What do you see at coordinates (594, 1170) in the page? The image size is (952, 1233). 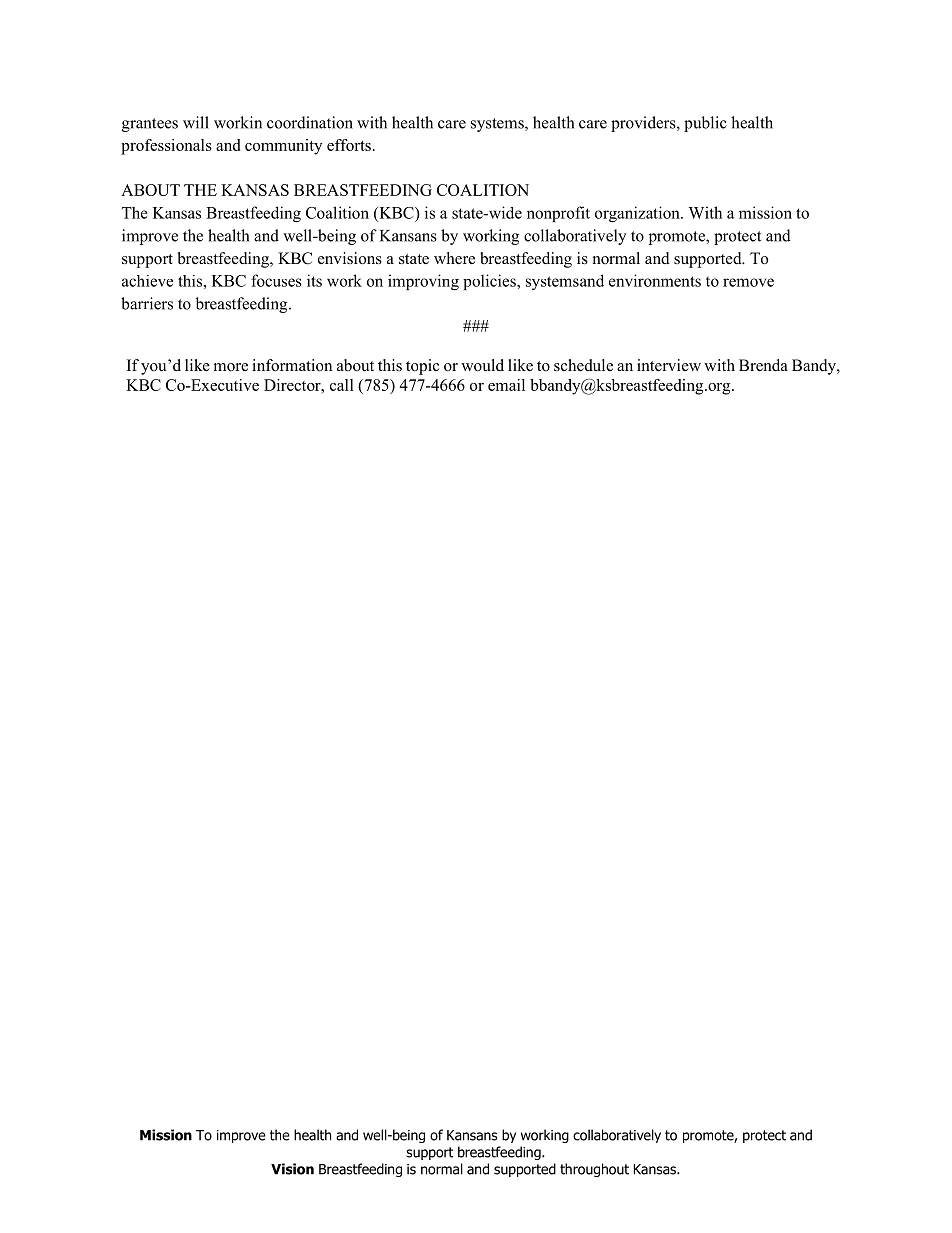 I see `throughout` at bounding box center [594, 1170].
